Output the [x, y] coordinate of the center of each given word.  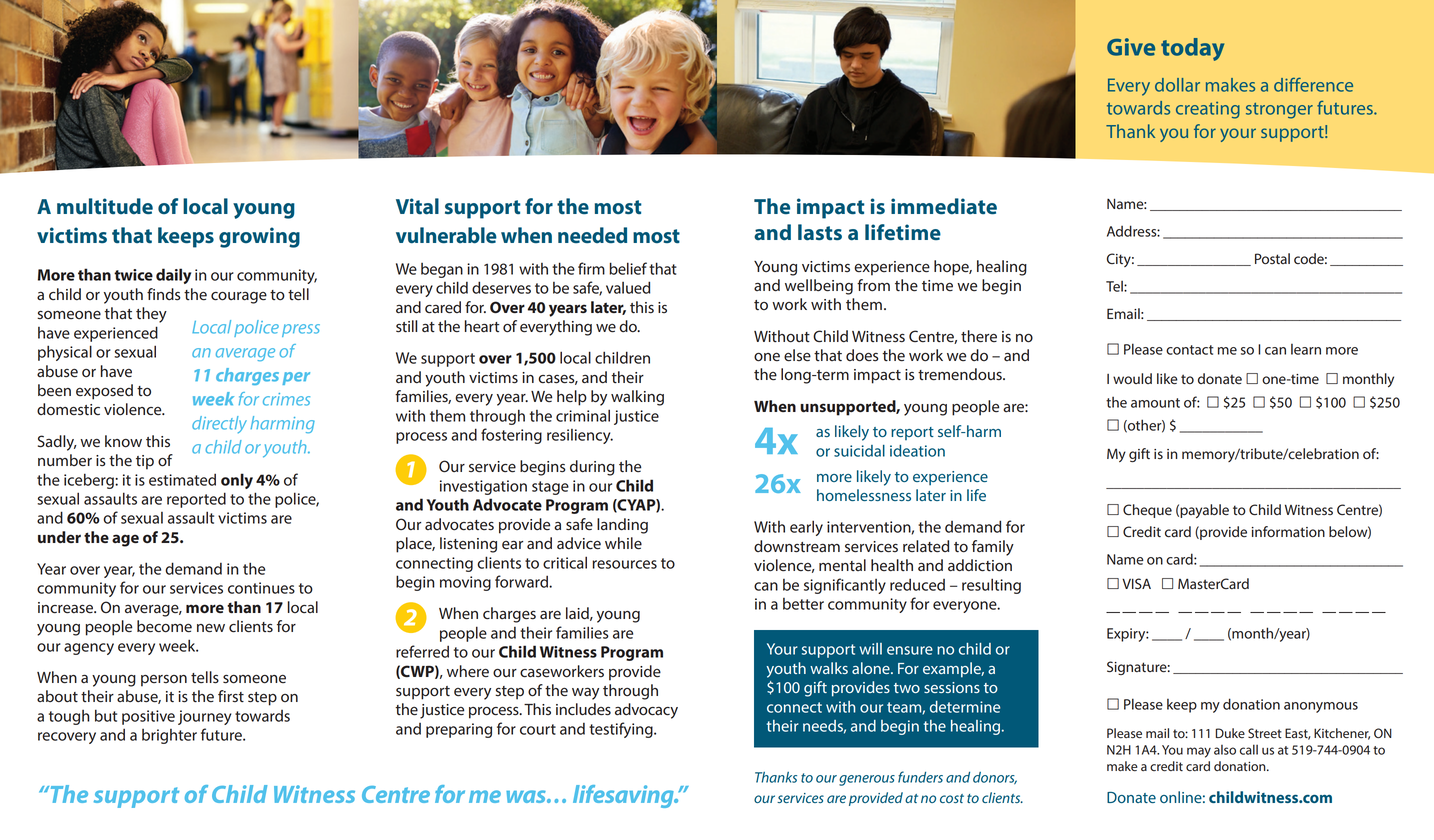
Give [1131, 47]
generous [867, 780]
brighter [169, 736]
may [1199, 752]
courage [239, 298]
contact [1190, 350]
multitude [105, 206]
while [623, 543]
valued [628, 287]
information [1288, 532]
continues [261, 588]
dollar [1177, 85]
